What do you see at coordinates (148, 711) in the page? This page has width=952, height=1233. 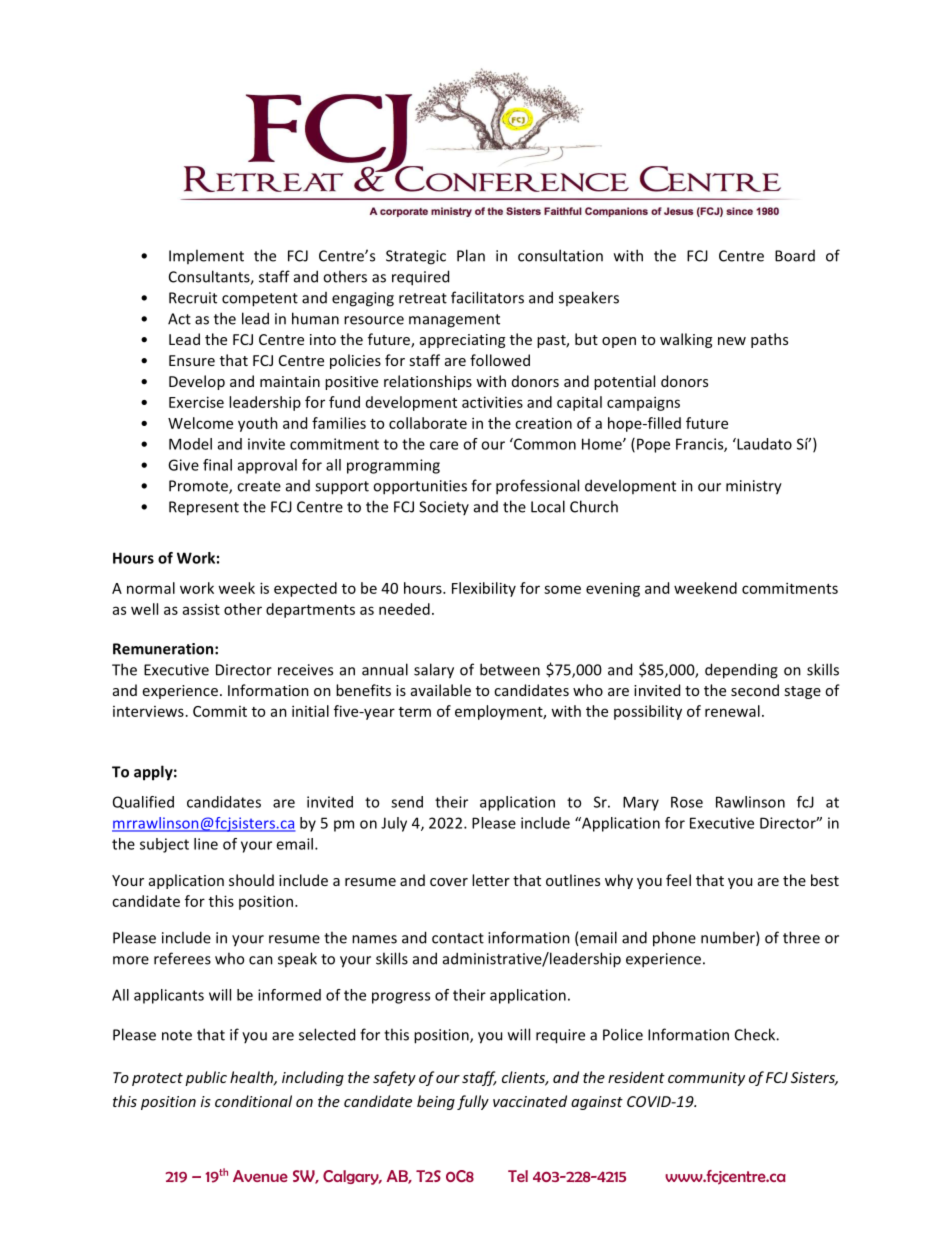 I see `interviews` at bounding box center [148, 711].
